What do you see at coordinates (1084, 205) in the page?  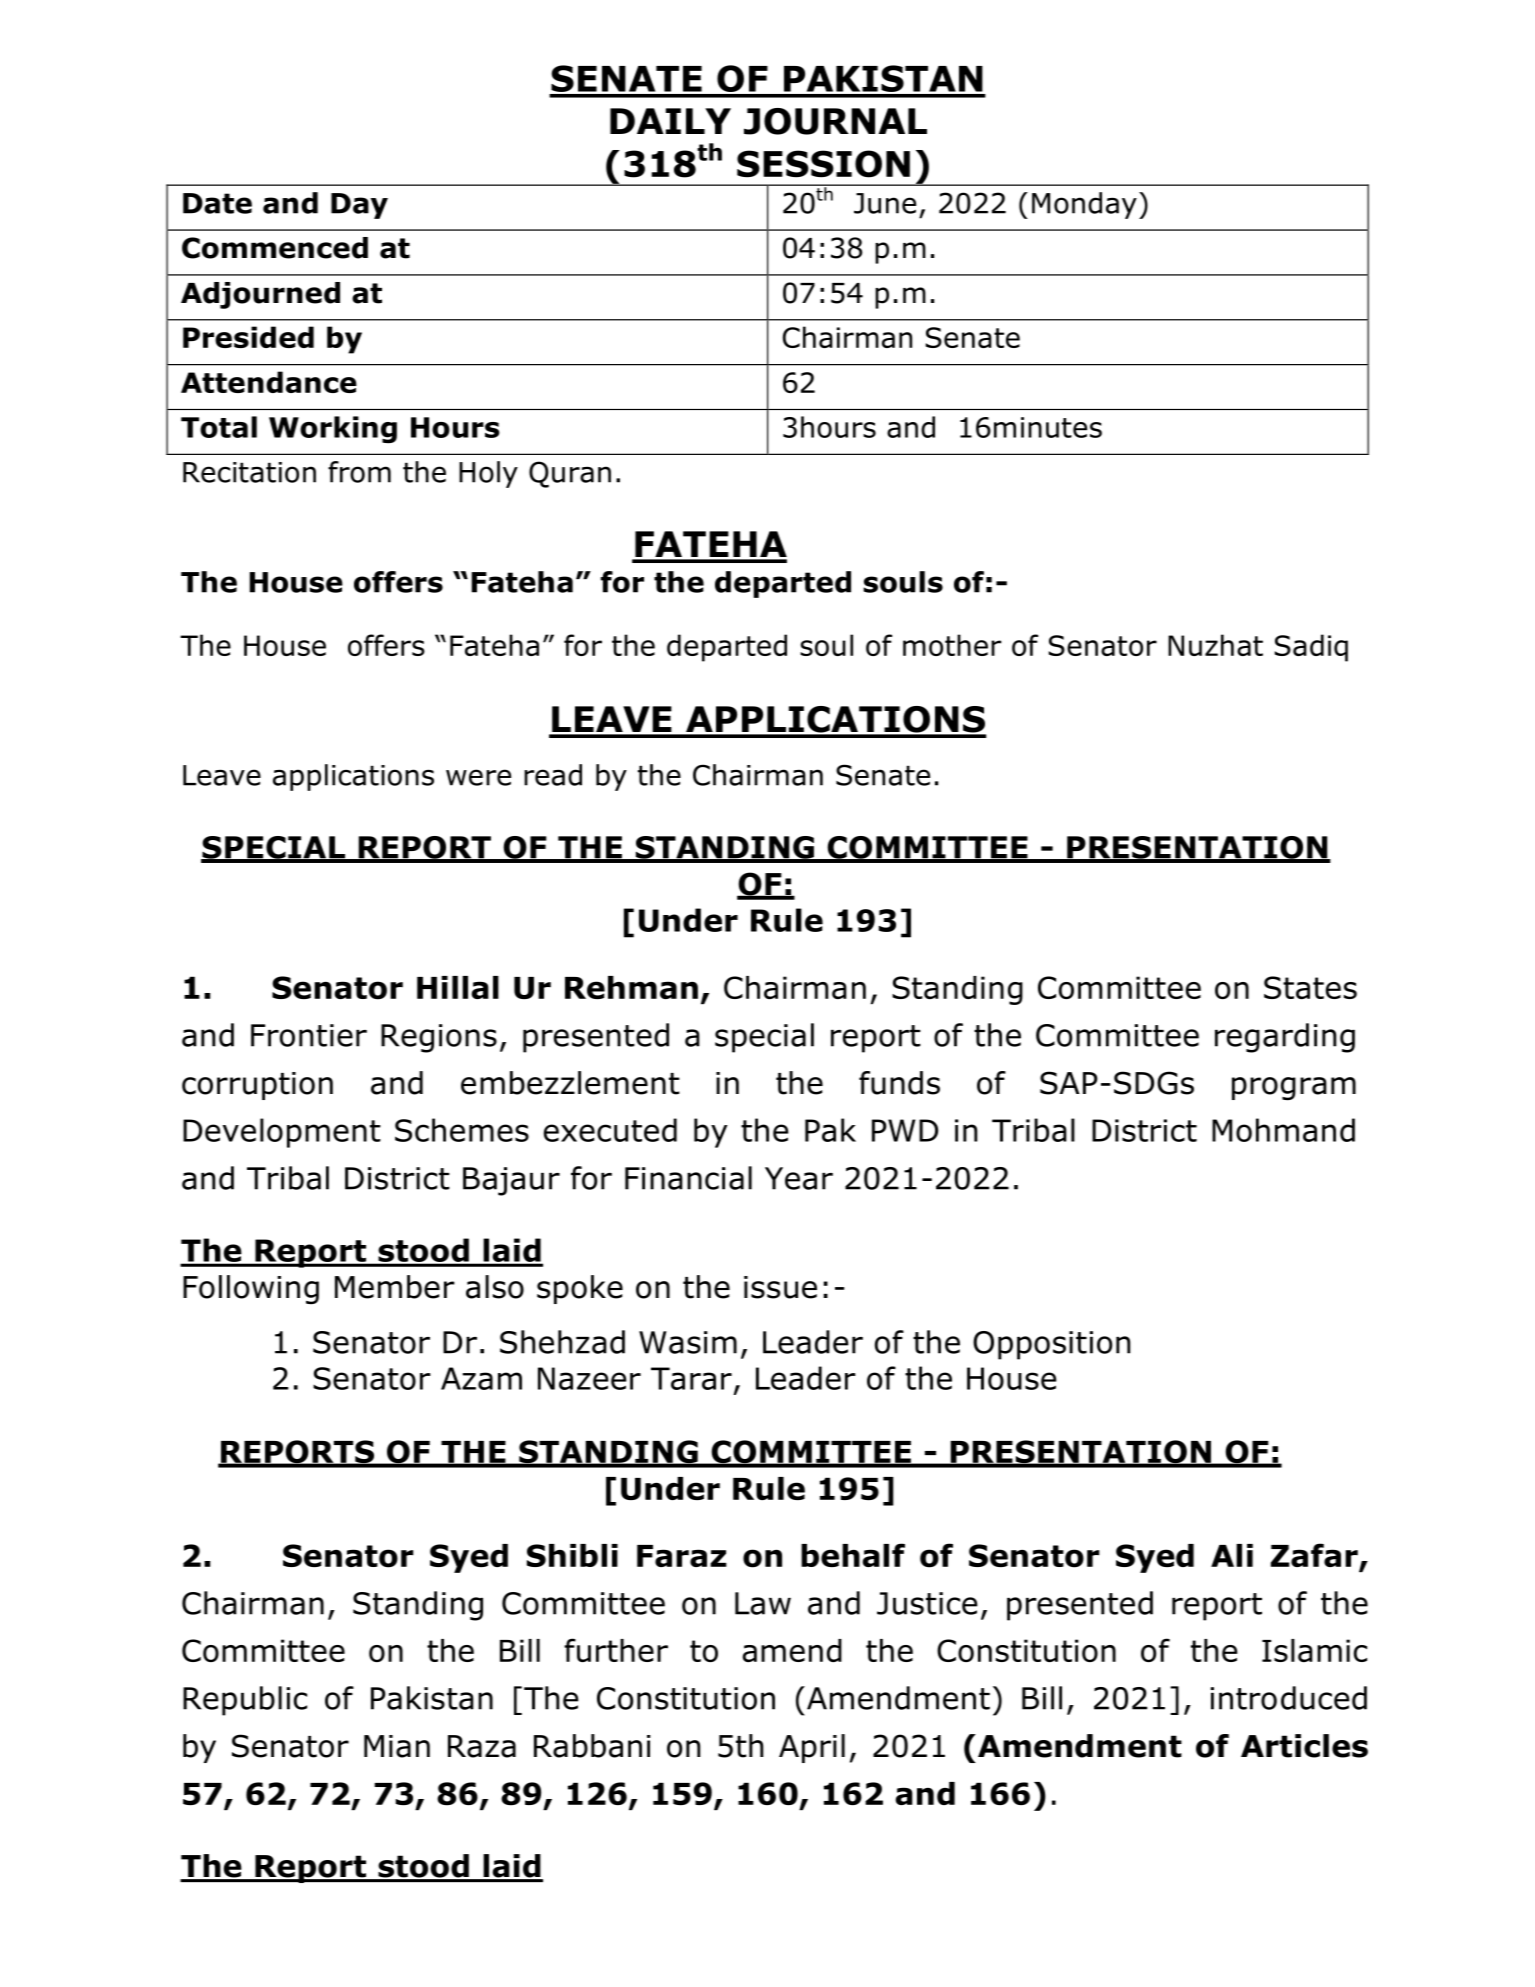 I see `Monday` at bounding box center [1084, 205].
